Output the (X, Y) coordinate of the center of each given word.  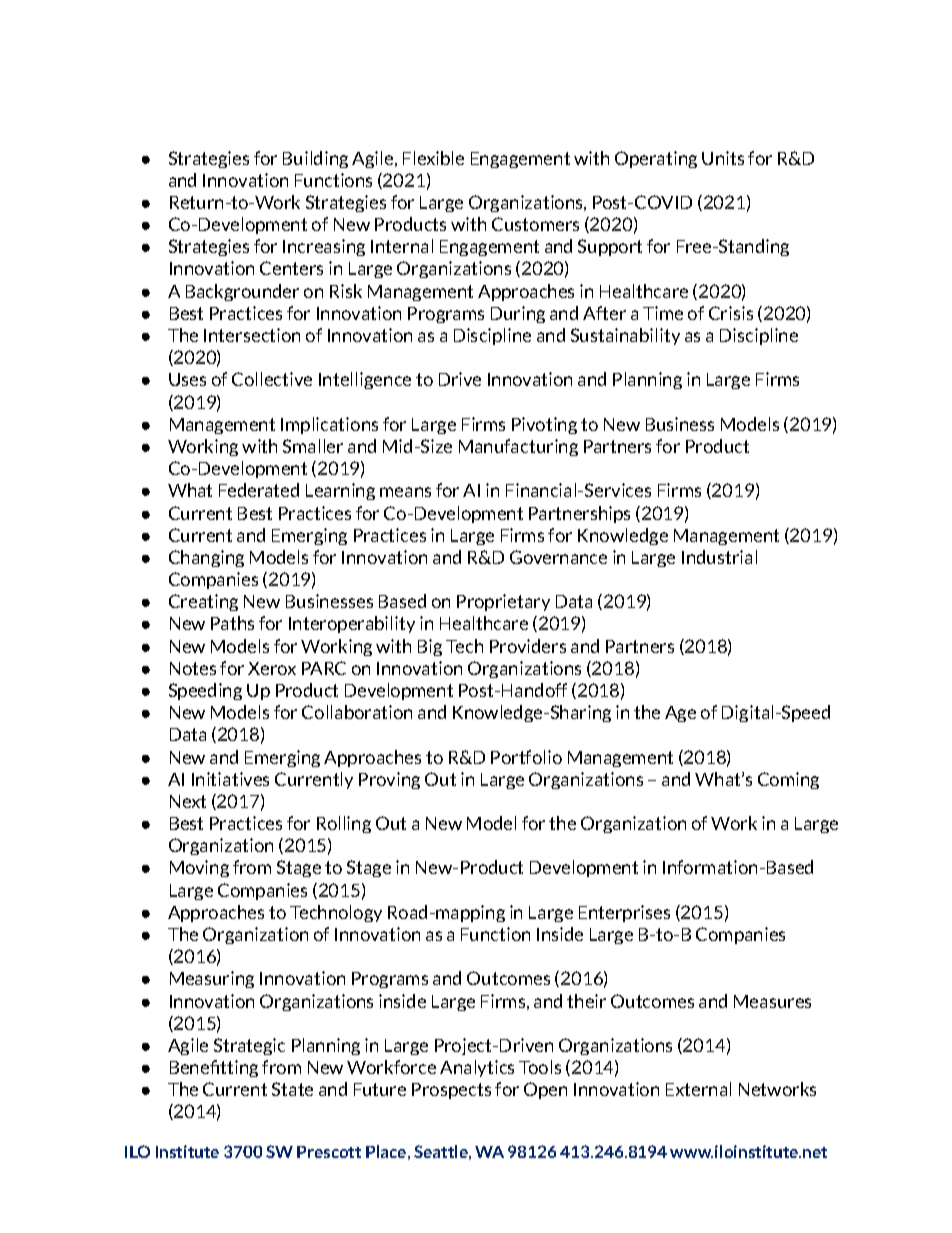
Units (723, 158)
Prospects (451, 1091)
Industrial (719, 557)
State (292, 1089)
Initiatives (230, 779)
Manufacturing (518, 447)
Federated (259, 490)
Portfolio (526, 757)
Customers (535, 224)
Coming (788, 780)
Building (315, 159)
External (698, 1089)
